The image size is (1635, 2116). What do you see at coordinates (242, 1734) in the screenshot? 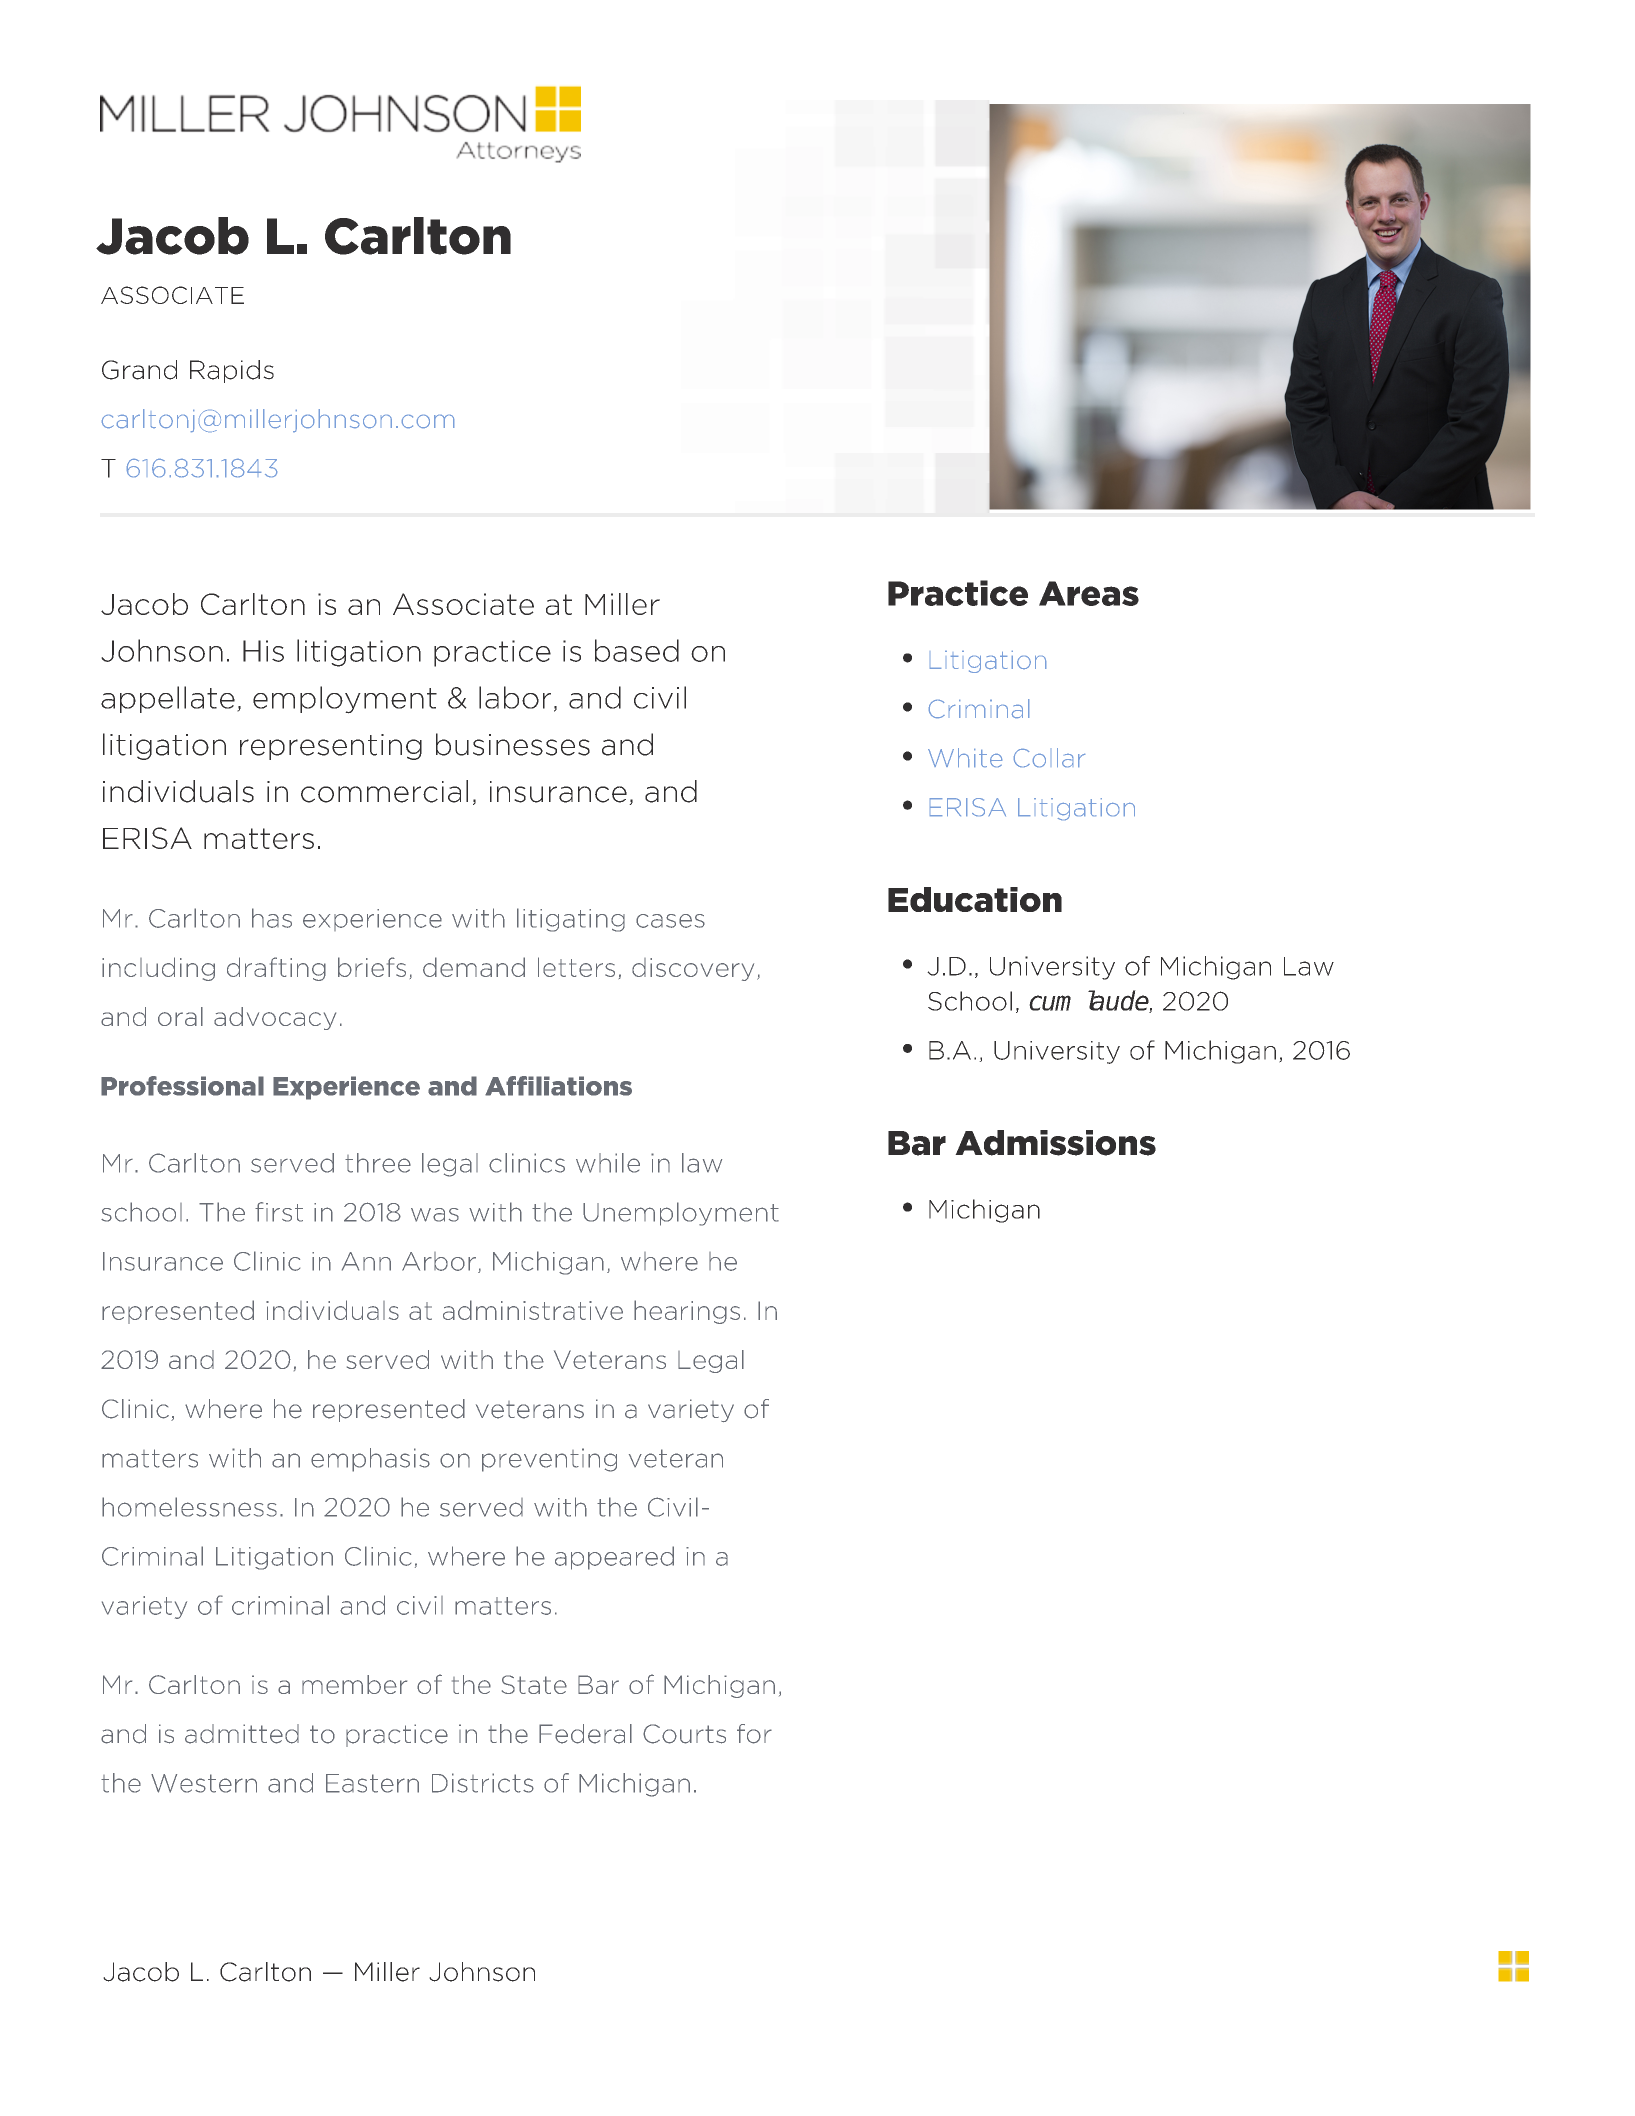
I see `admitted` at bounding box center [242, 1734].
